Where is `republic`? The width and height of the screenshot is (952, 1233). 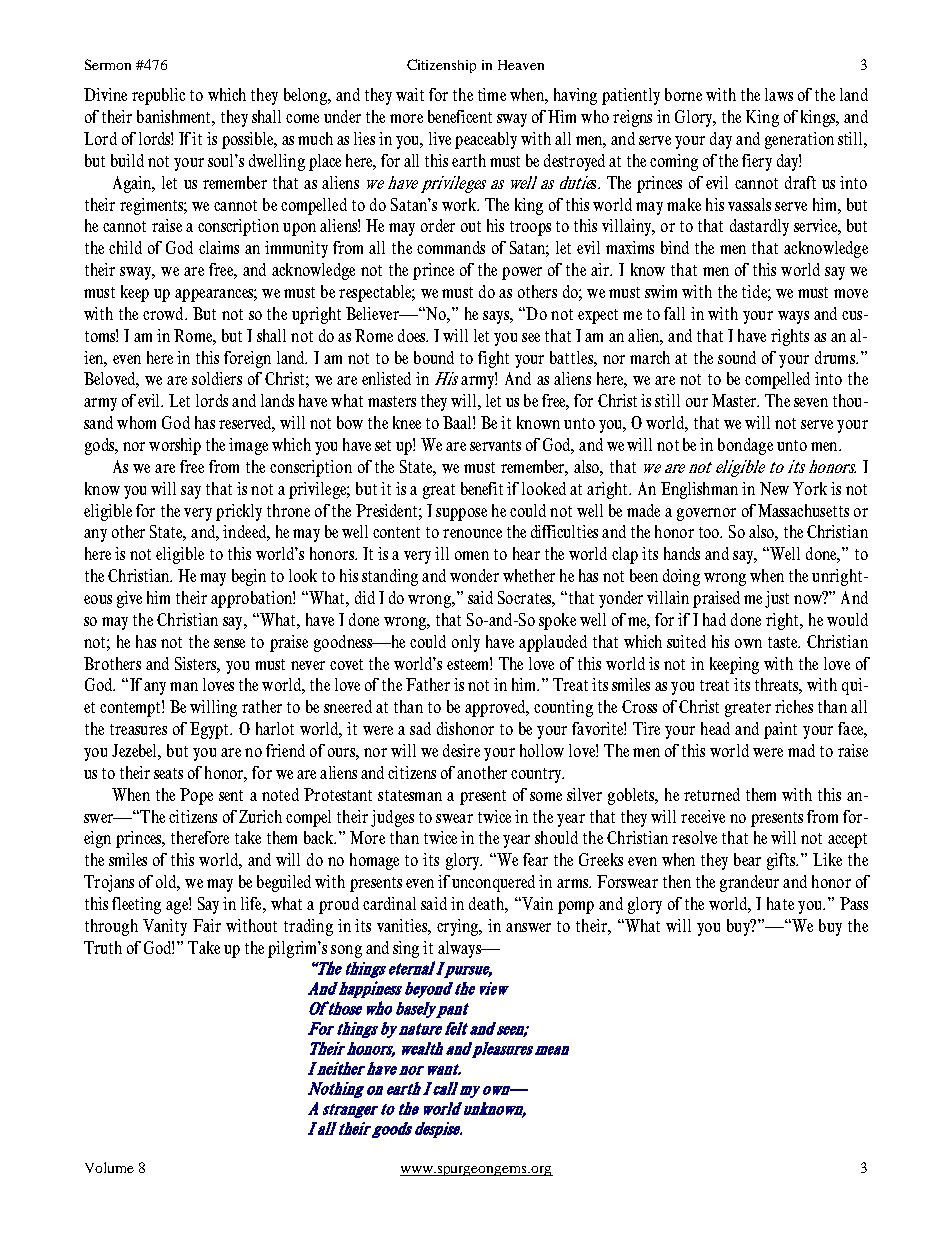 republic is located at coordinates (158, 96).
